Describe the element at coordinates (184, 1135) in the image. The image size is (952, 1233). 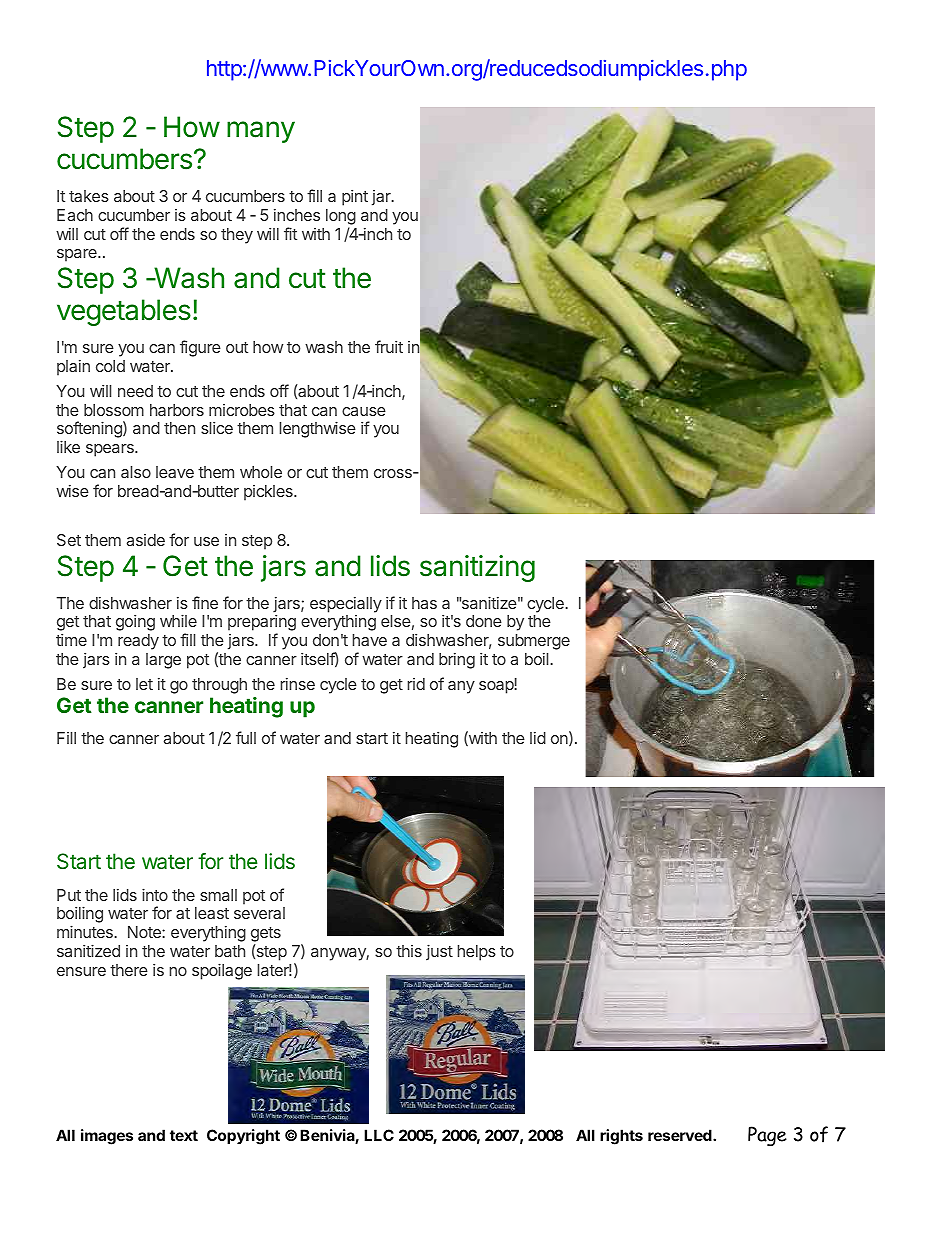
I see `text` at that location.
